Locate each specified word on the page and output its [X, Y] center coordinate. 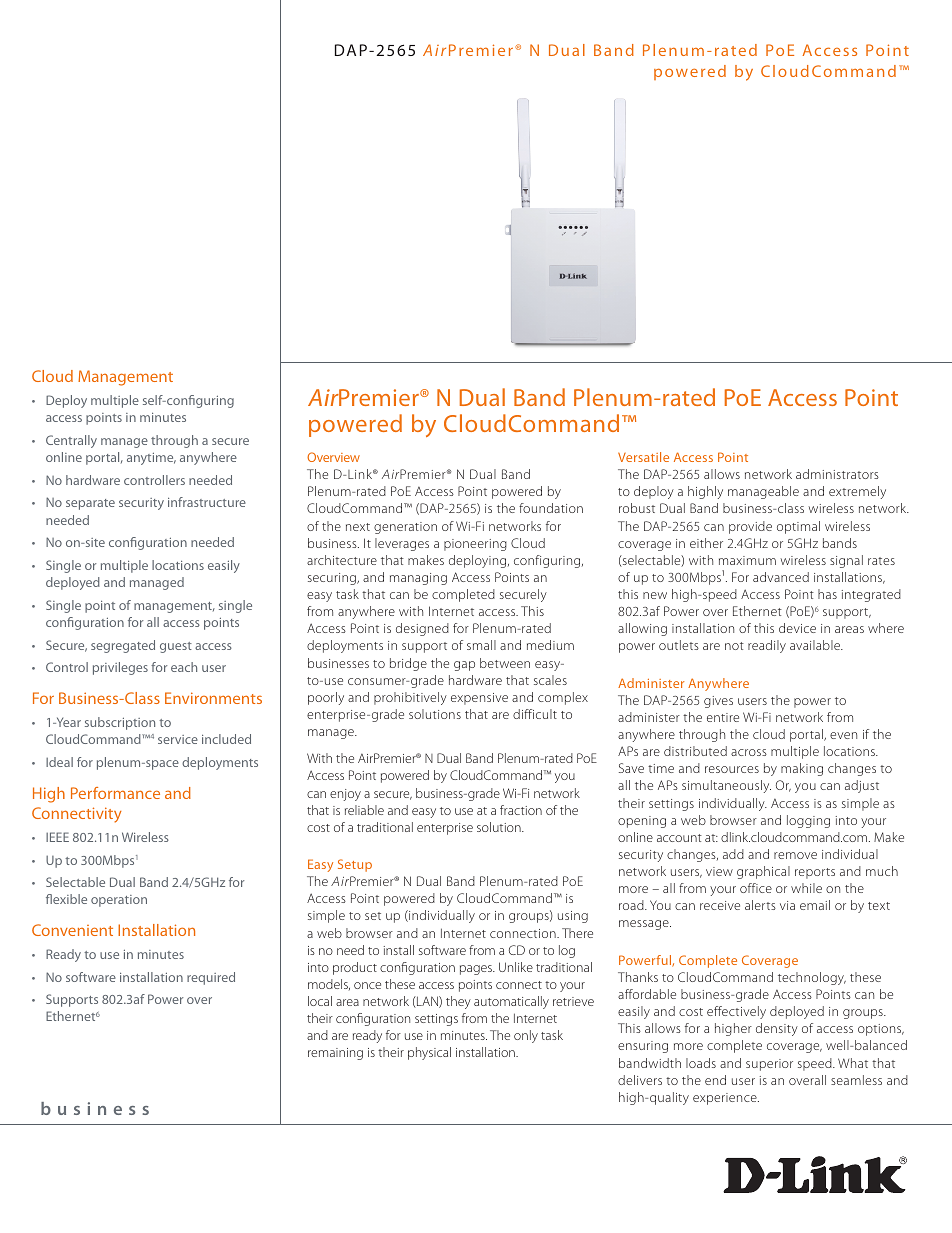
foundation [551, 508]
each [184, 667]
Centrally [71, 441]
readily [767, 646]
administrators [837, 474]
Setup [355, 865]
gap [464, 666]
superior [769, 1065]
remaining [335, 1054]
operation [119, 901]
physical [429, 1053]
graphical [763, 872]
